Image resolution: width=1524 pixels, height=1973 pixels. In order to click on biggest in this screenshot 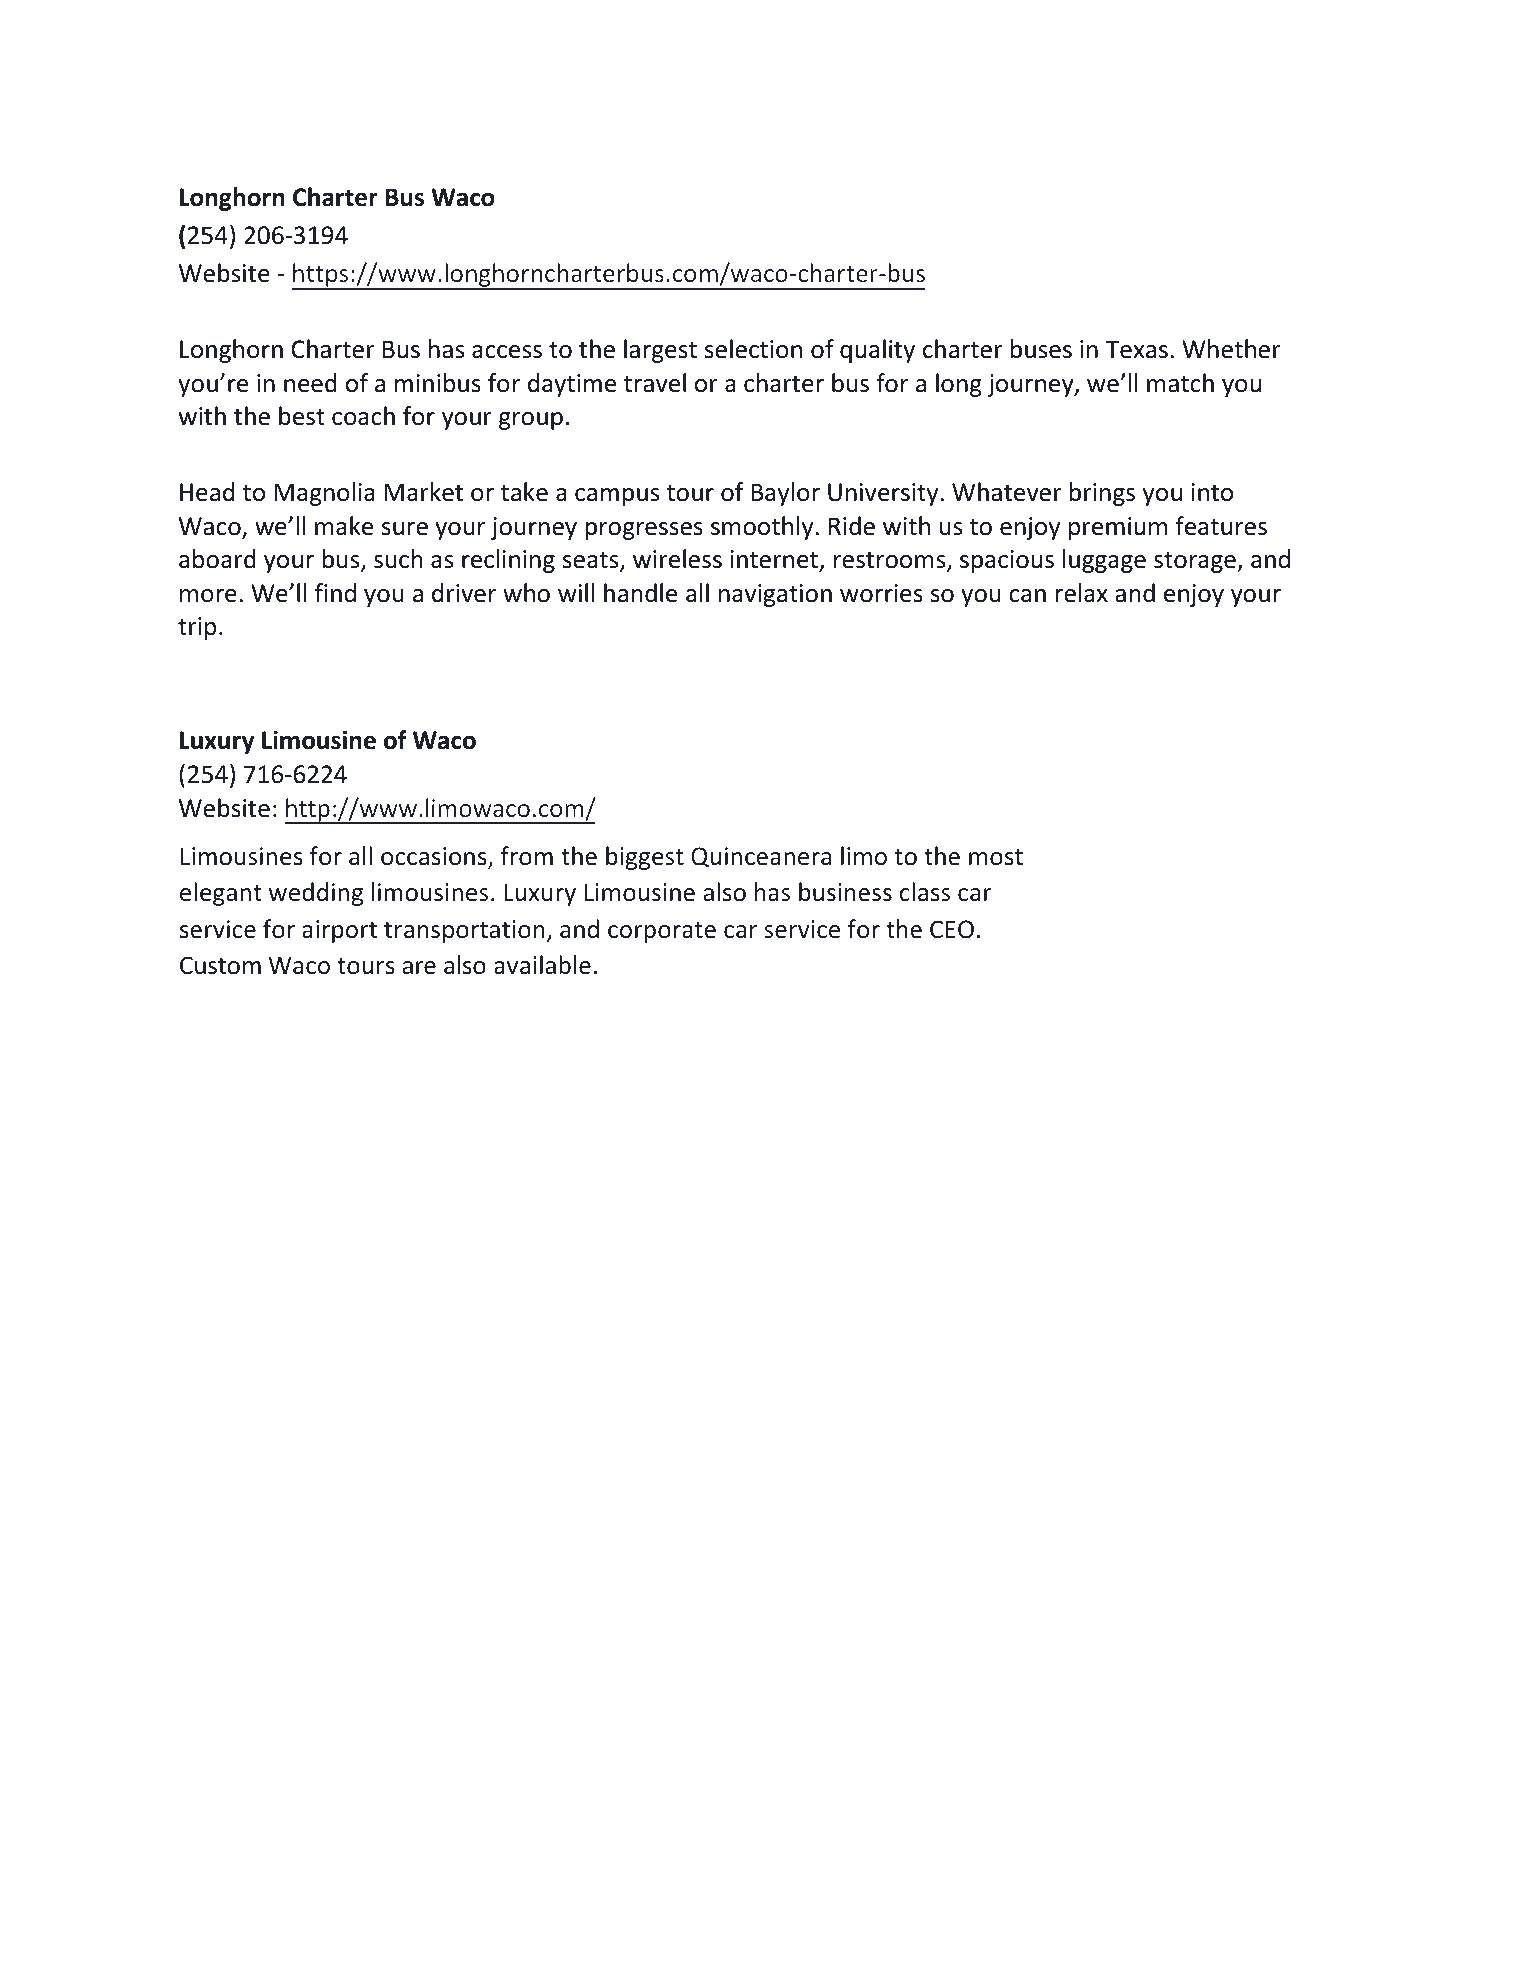, I will do `click(645, 858)`.
